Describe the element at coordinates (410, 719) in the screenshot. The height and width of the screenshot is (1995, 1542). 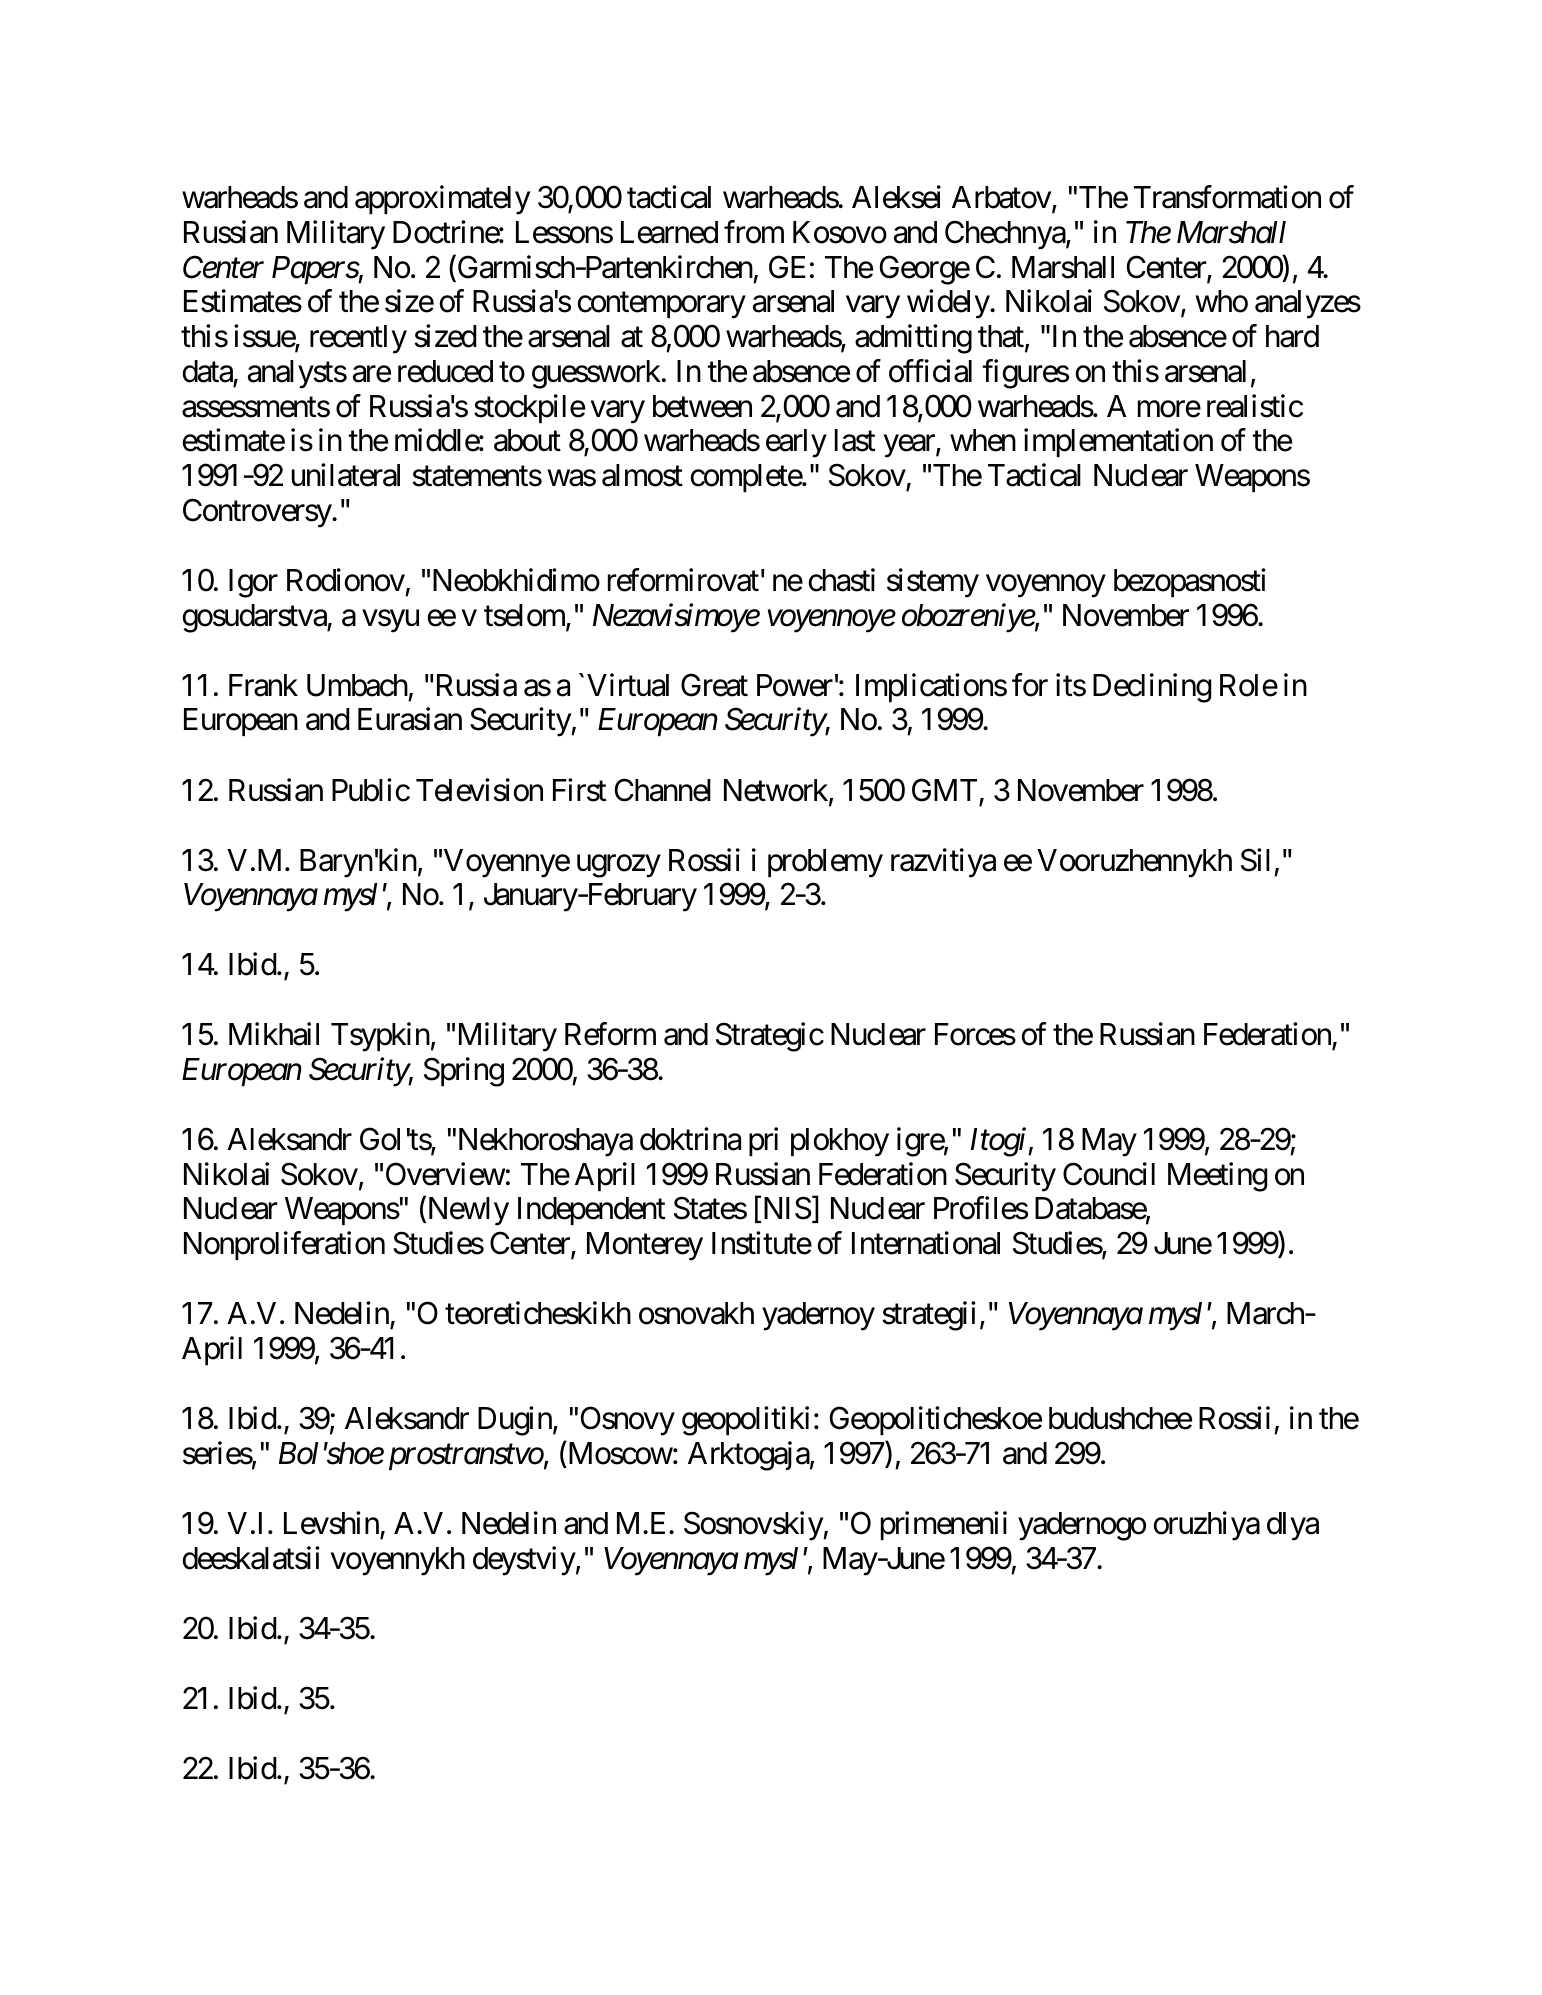
I see `Eurasian` at that location.
